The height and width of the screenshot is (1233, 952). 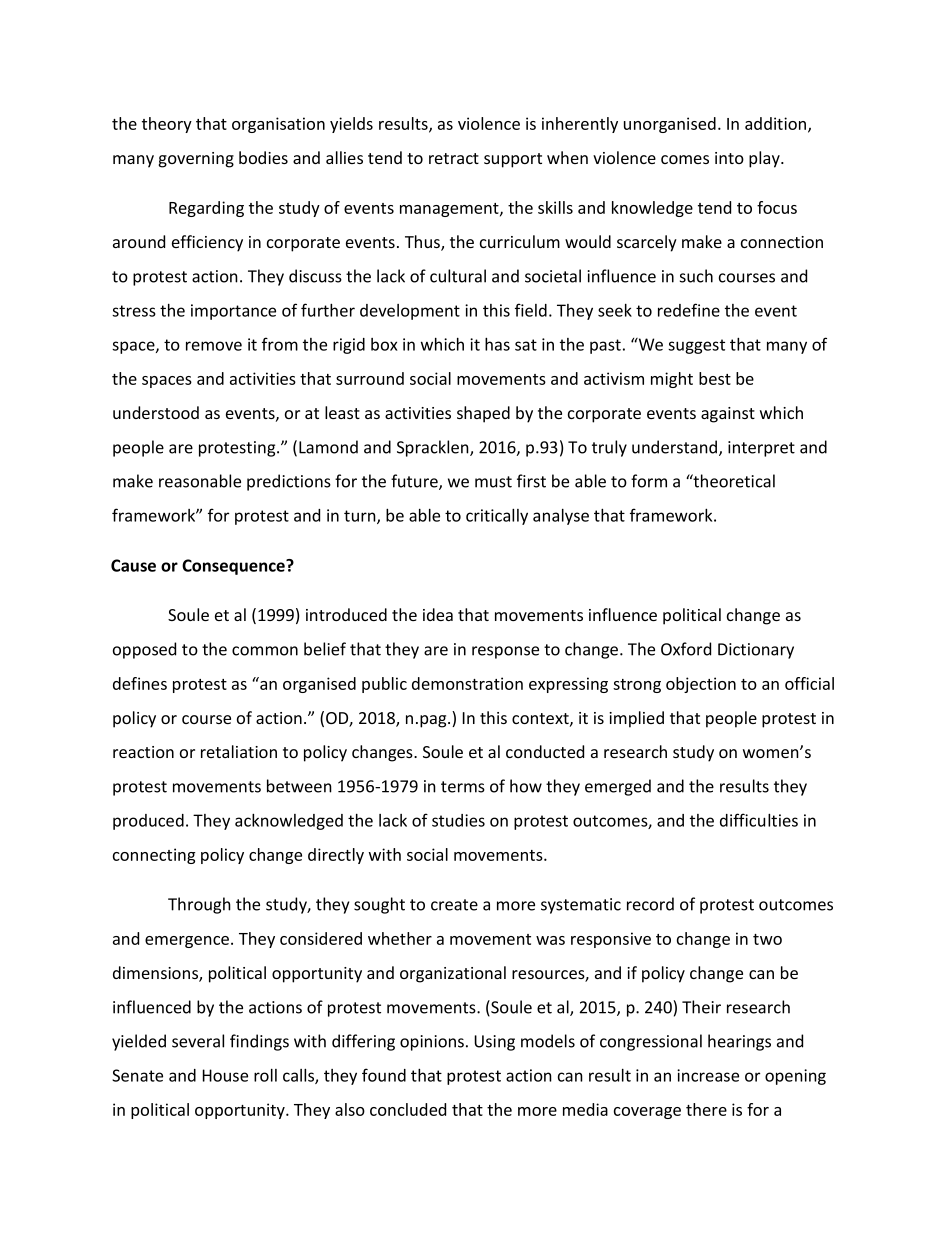 I want to click on House, so click(x=225, y=1075).
